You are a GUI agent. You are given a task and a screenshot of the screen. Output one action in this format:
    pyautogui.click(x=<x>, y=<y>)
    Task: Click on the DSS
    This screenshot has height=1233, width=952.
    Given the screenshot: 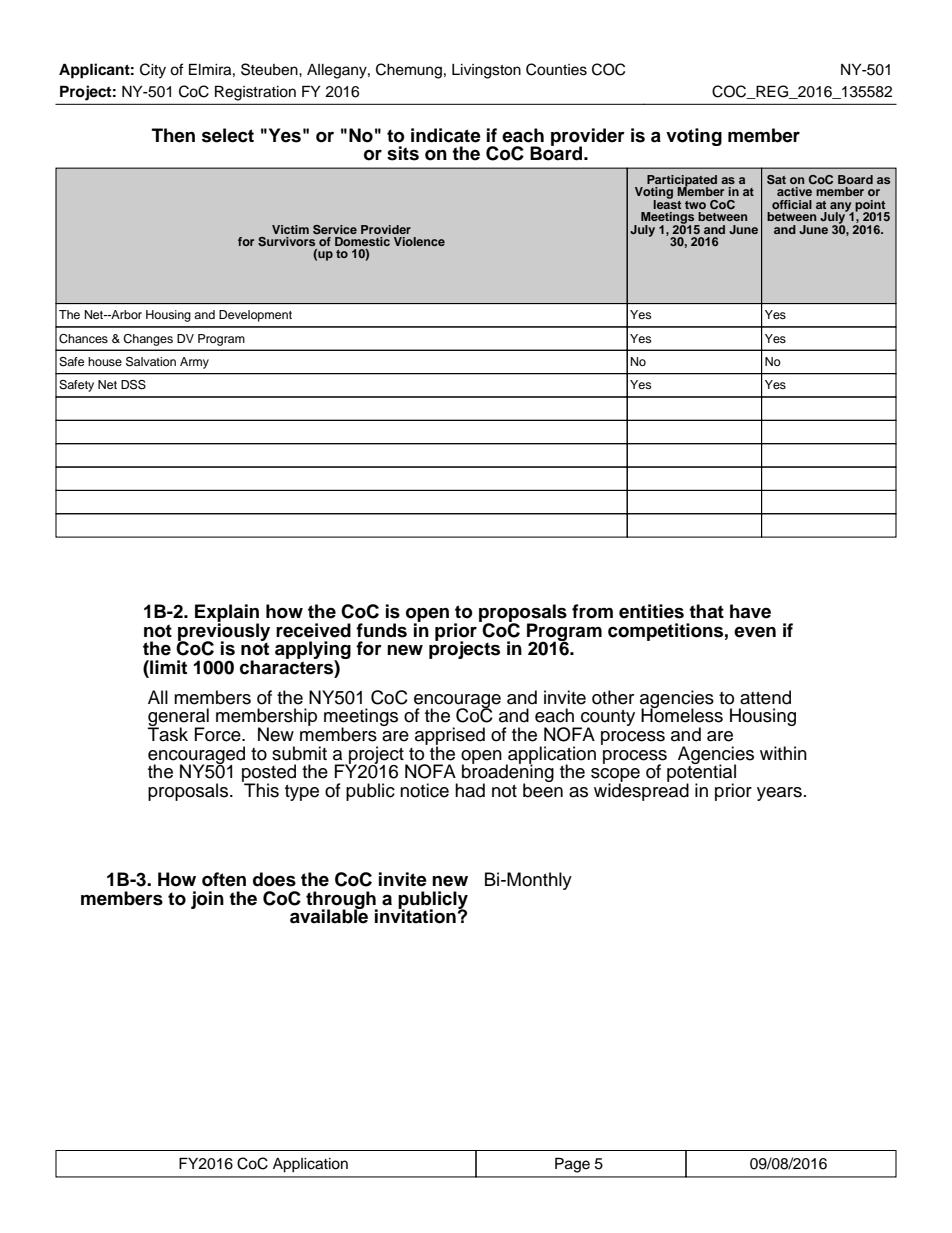 What is the action you would take?
    pyautogui.click(x=133, y=385)
